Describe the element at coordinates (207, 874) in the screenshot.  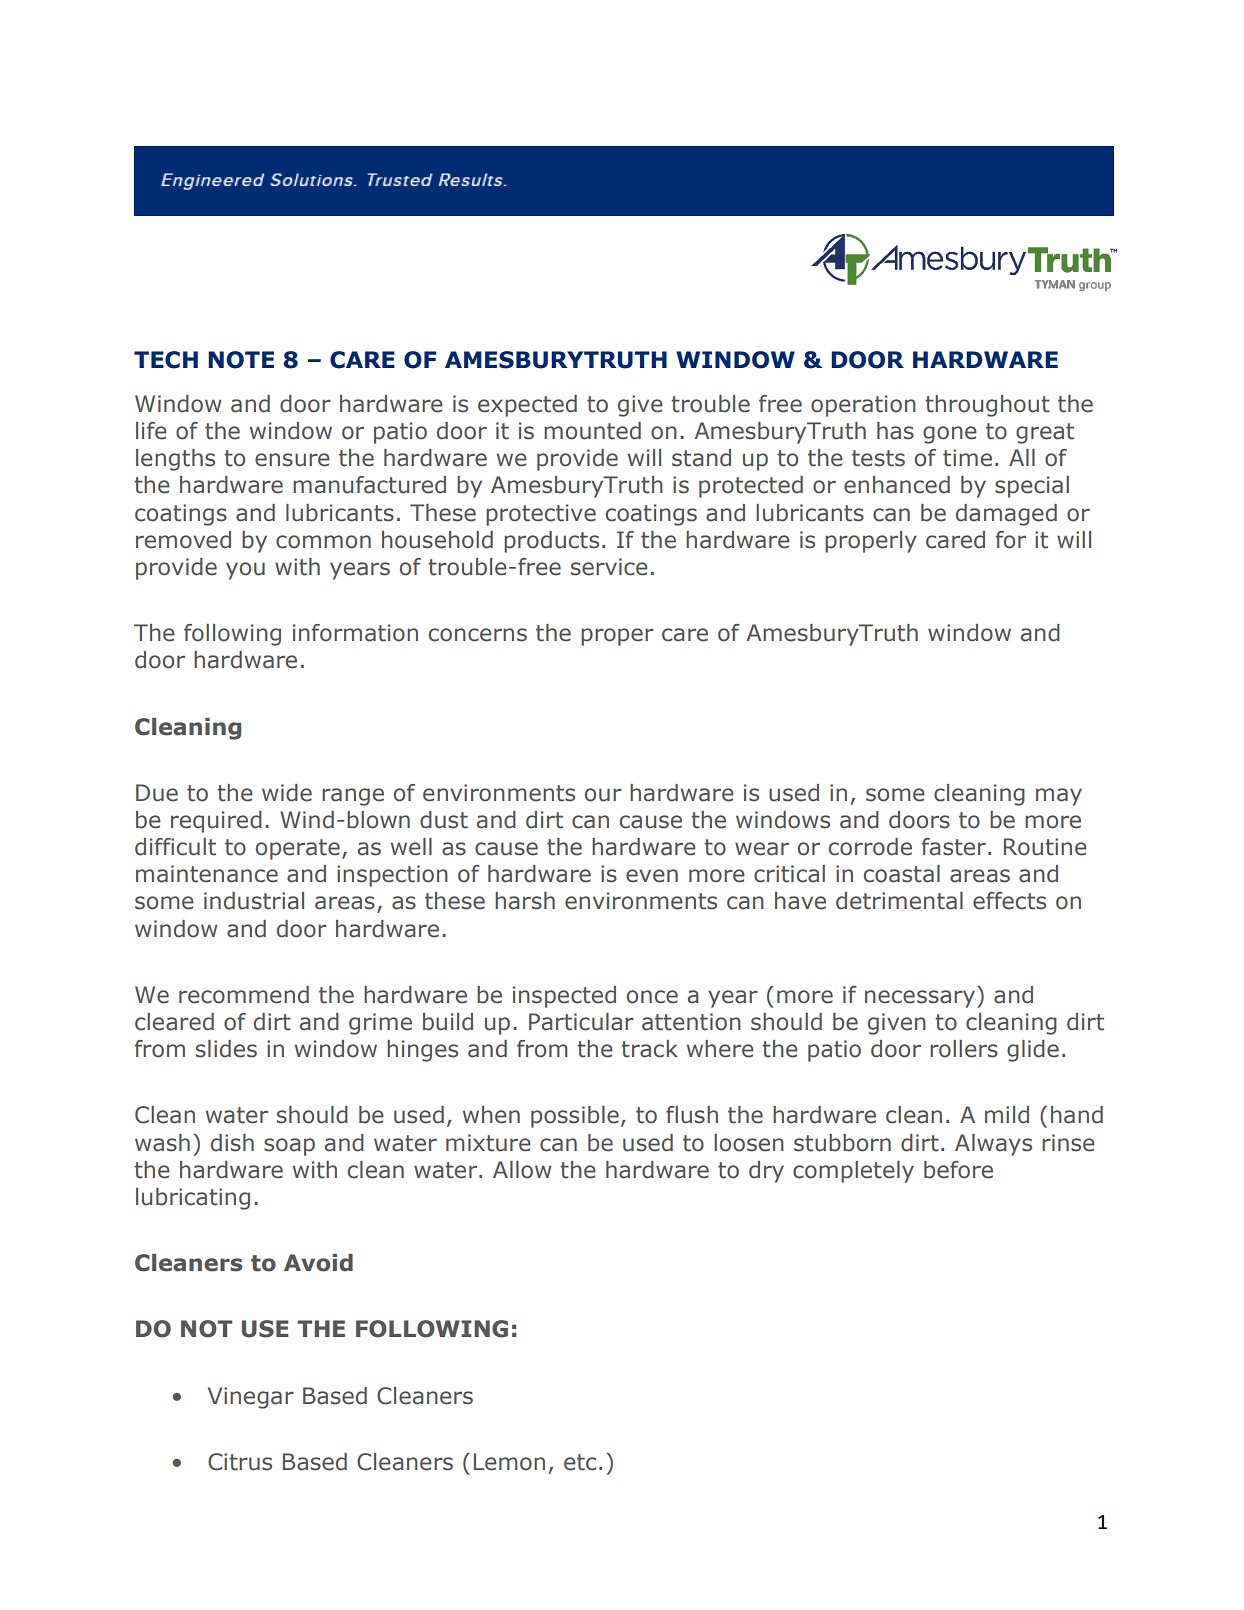
I see `maintenance` at that location.
